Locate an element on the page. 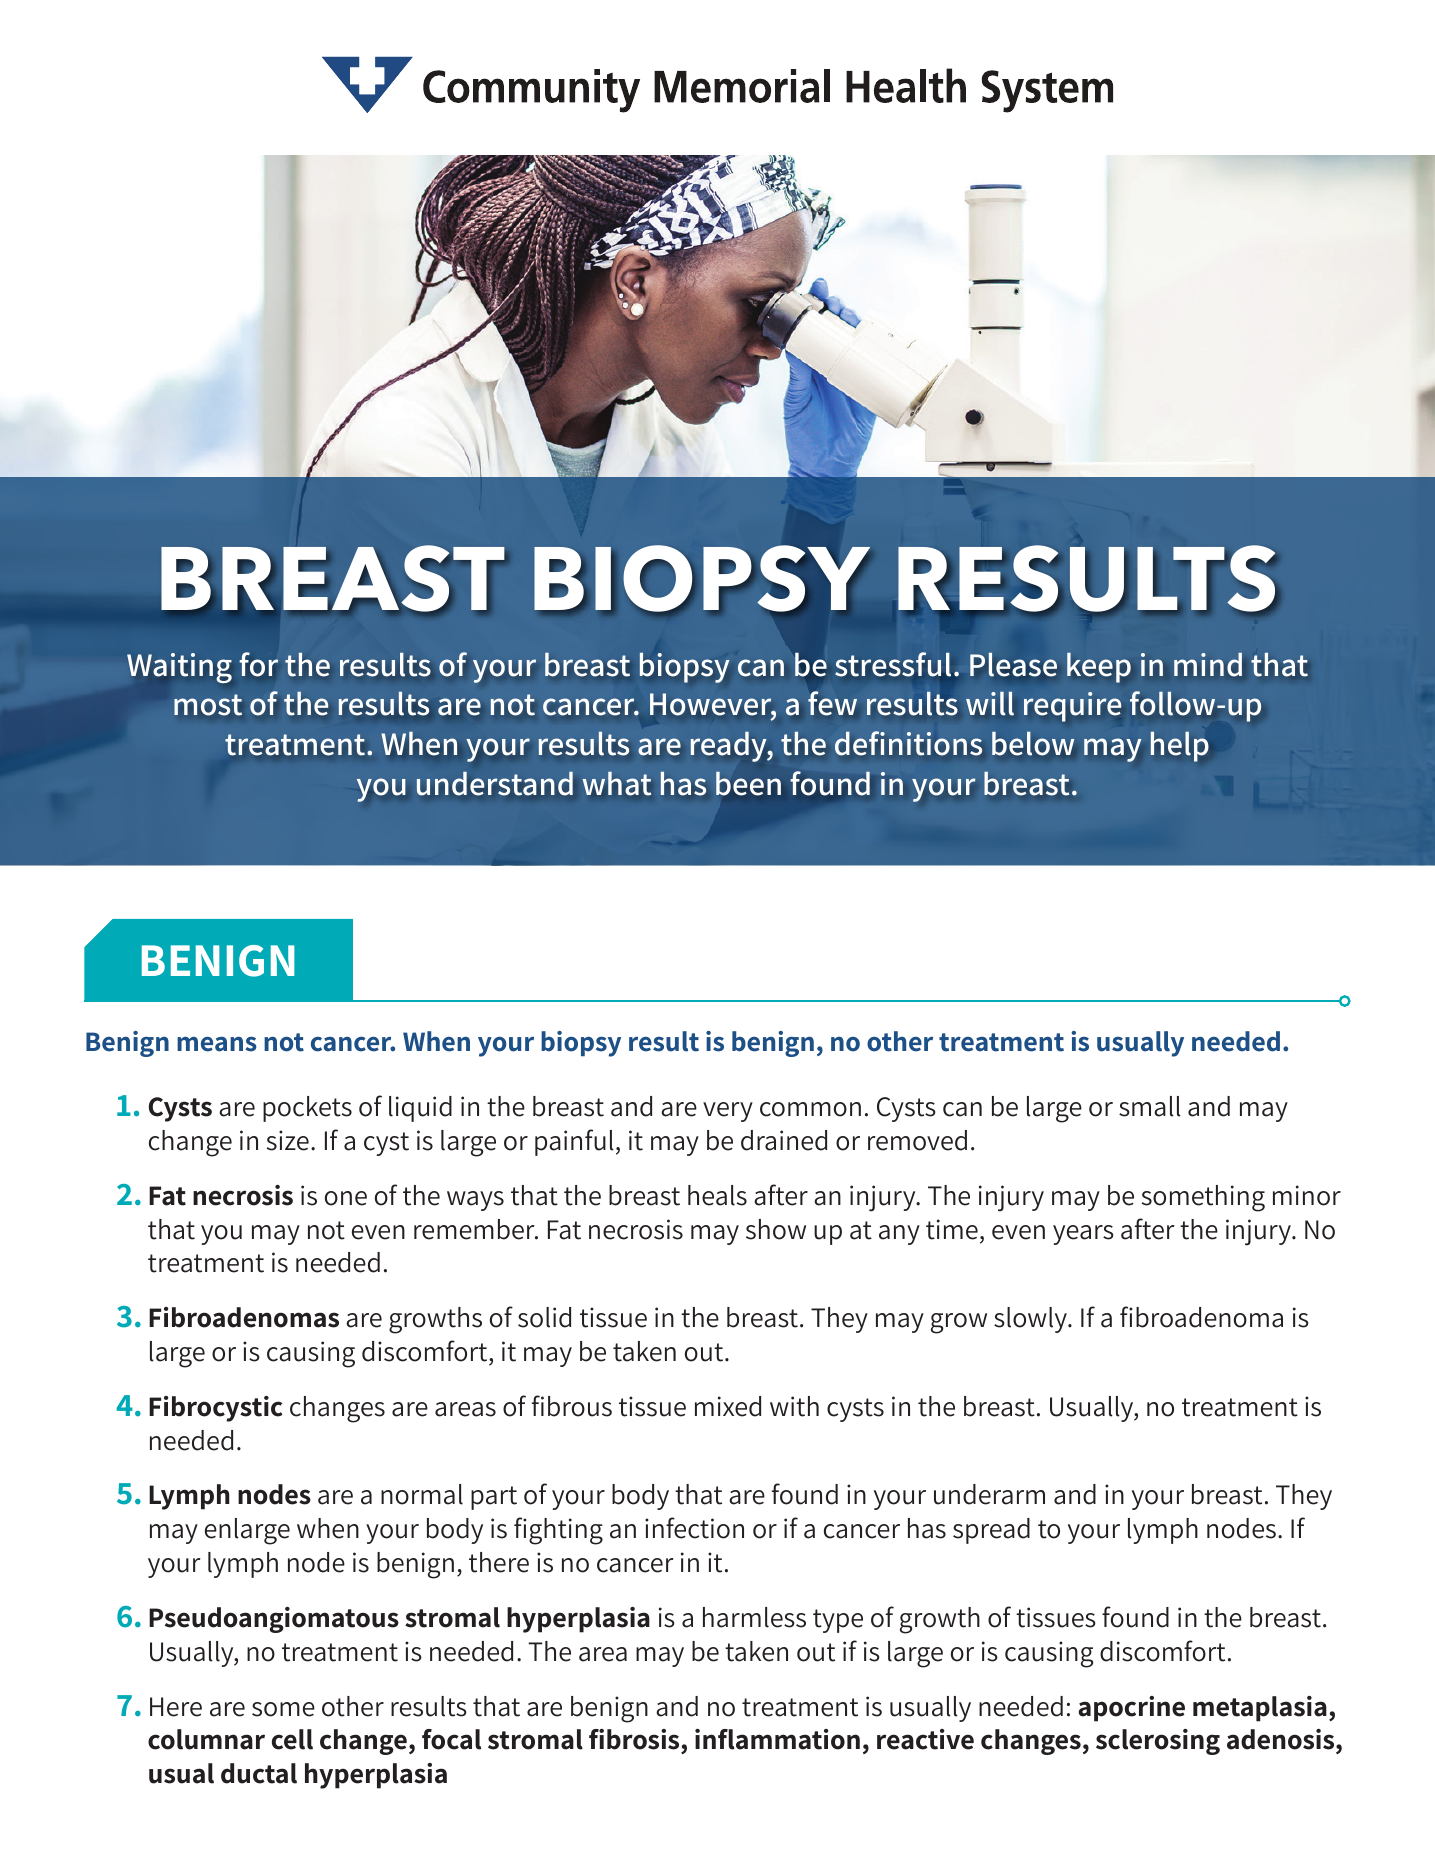  sclerosing is located at coordinates (1158, 1742).
